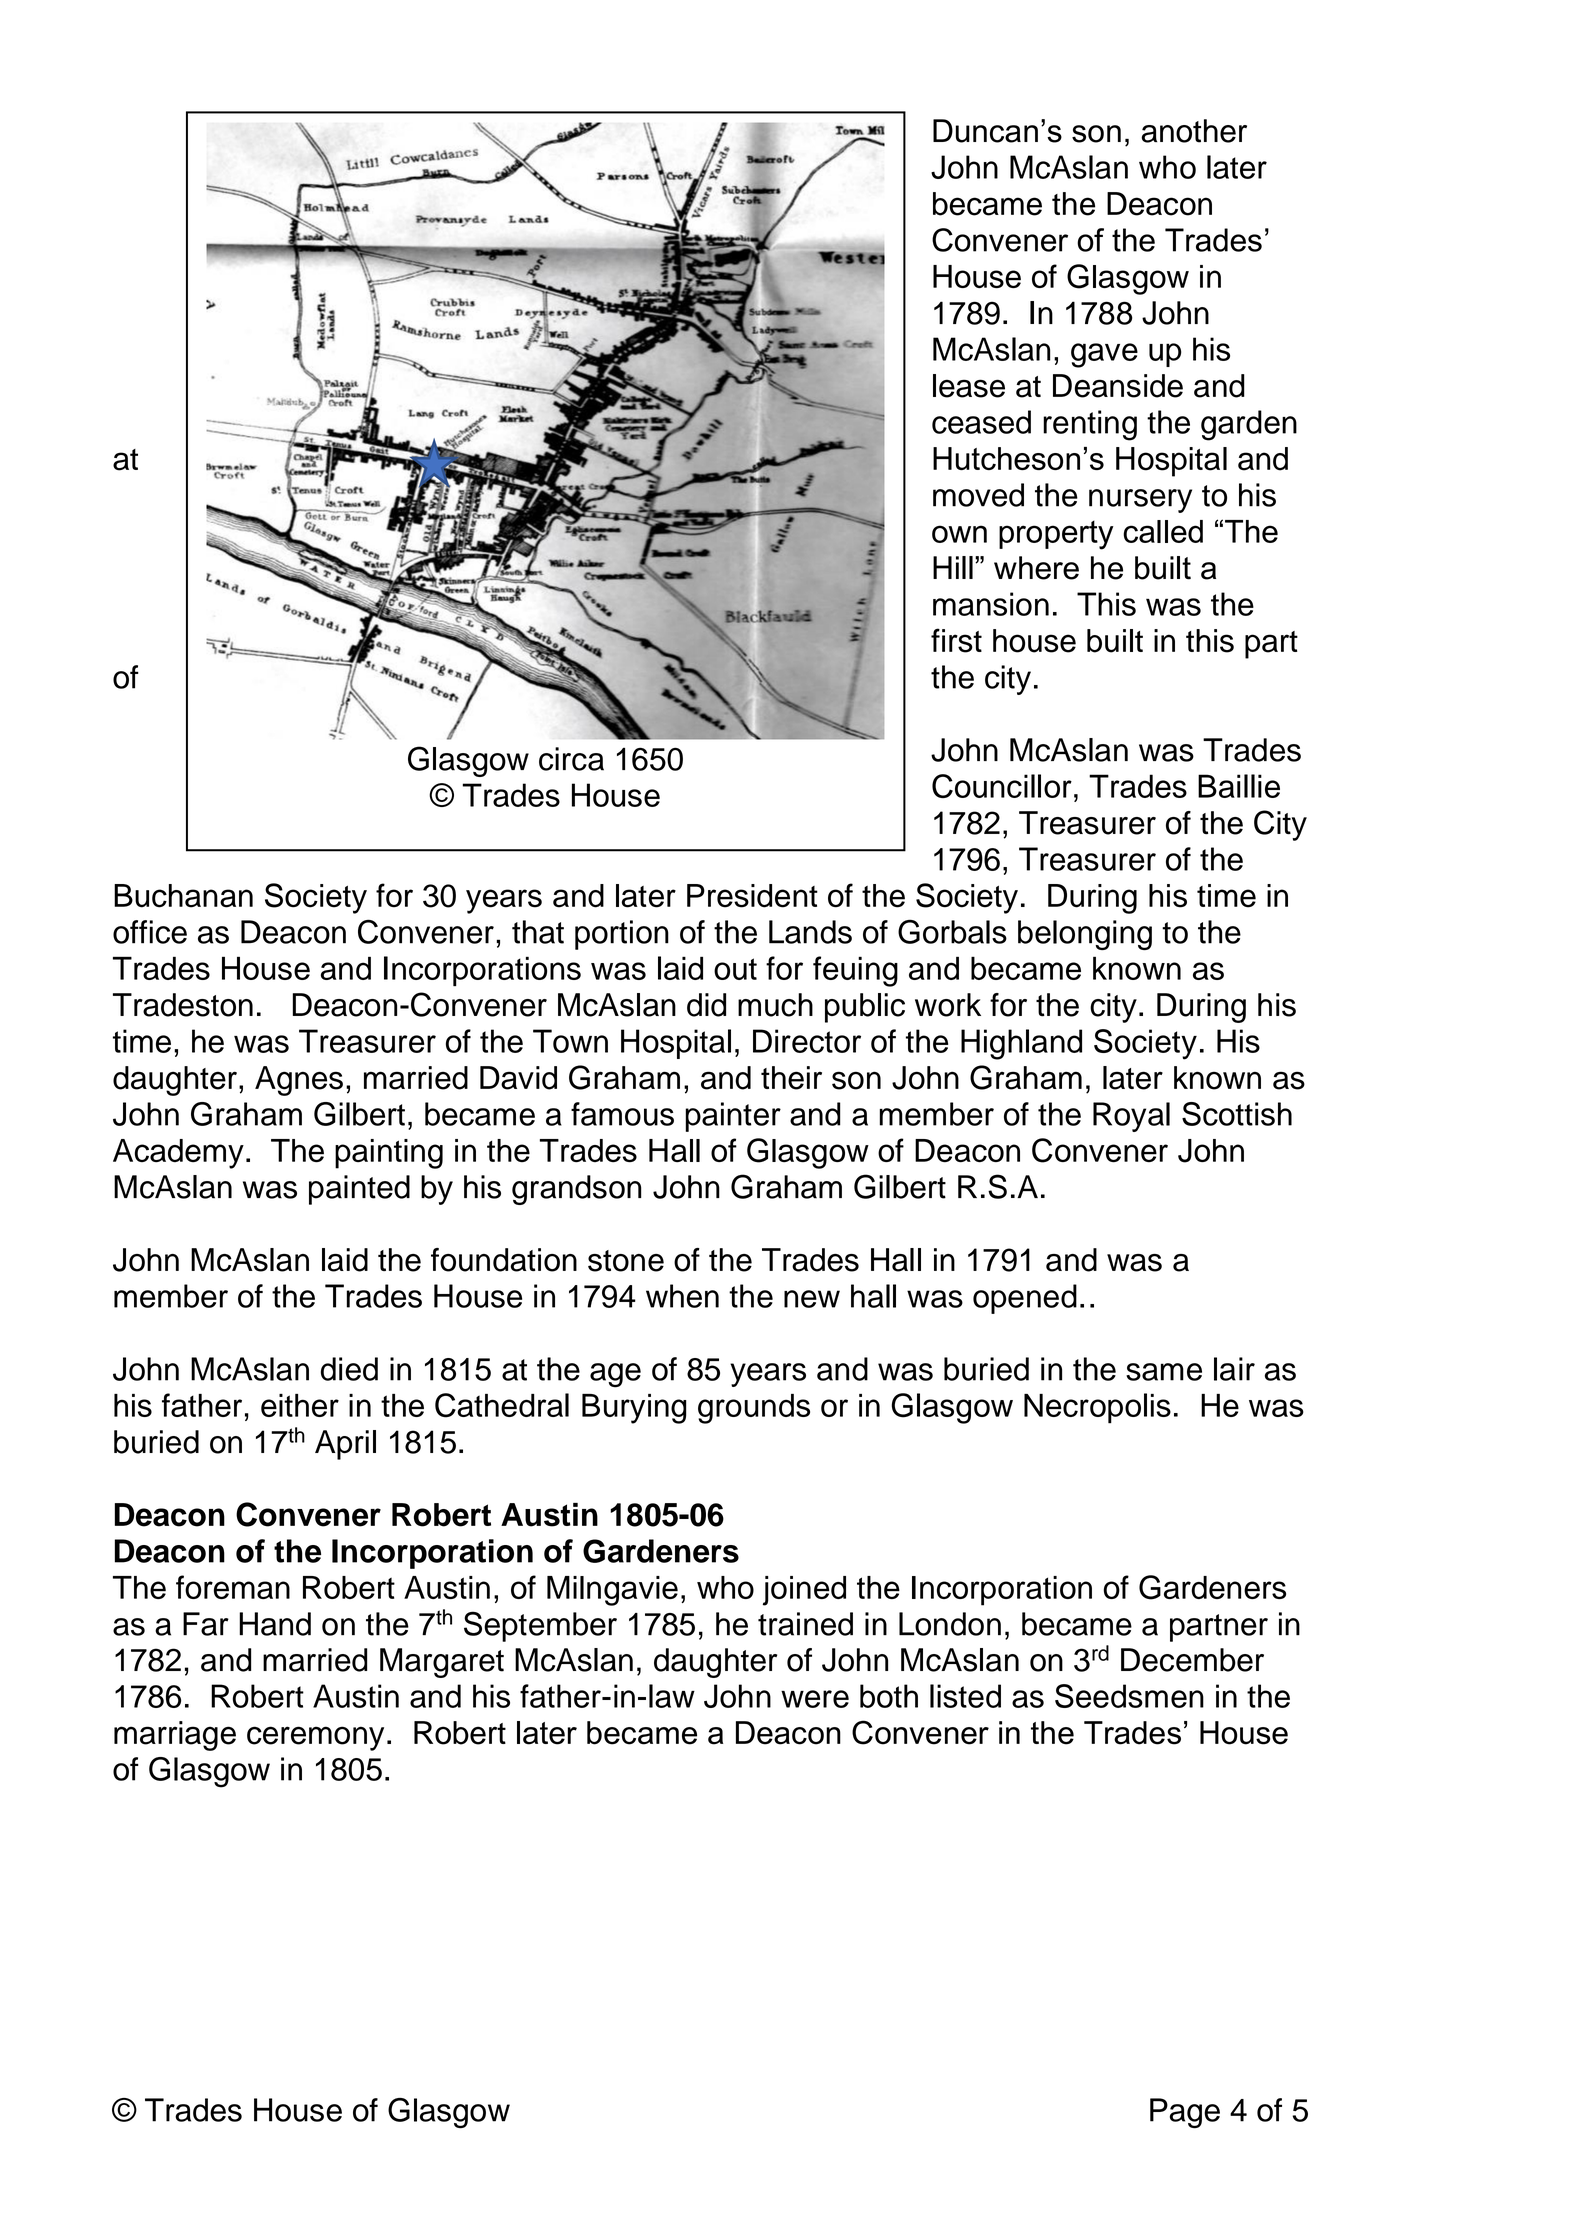 This screenshot has height=2221, width=1571. What do you see at coordinates (571, 759) in the screenshot?
I see `circa` at bounding box center [571, 759].
